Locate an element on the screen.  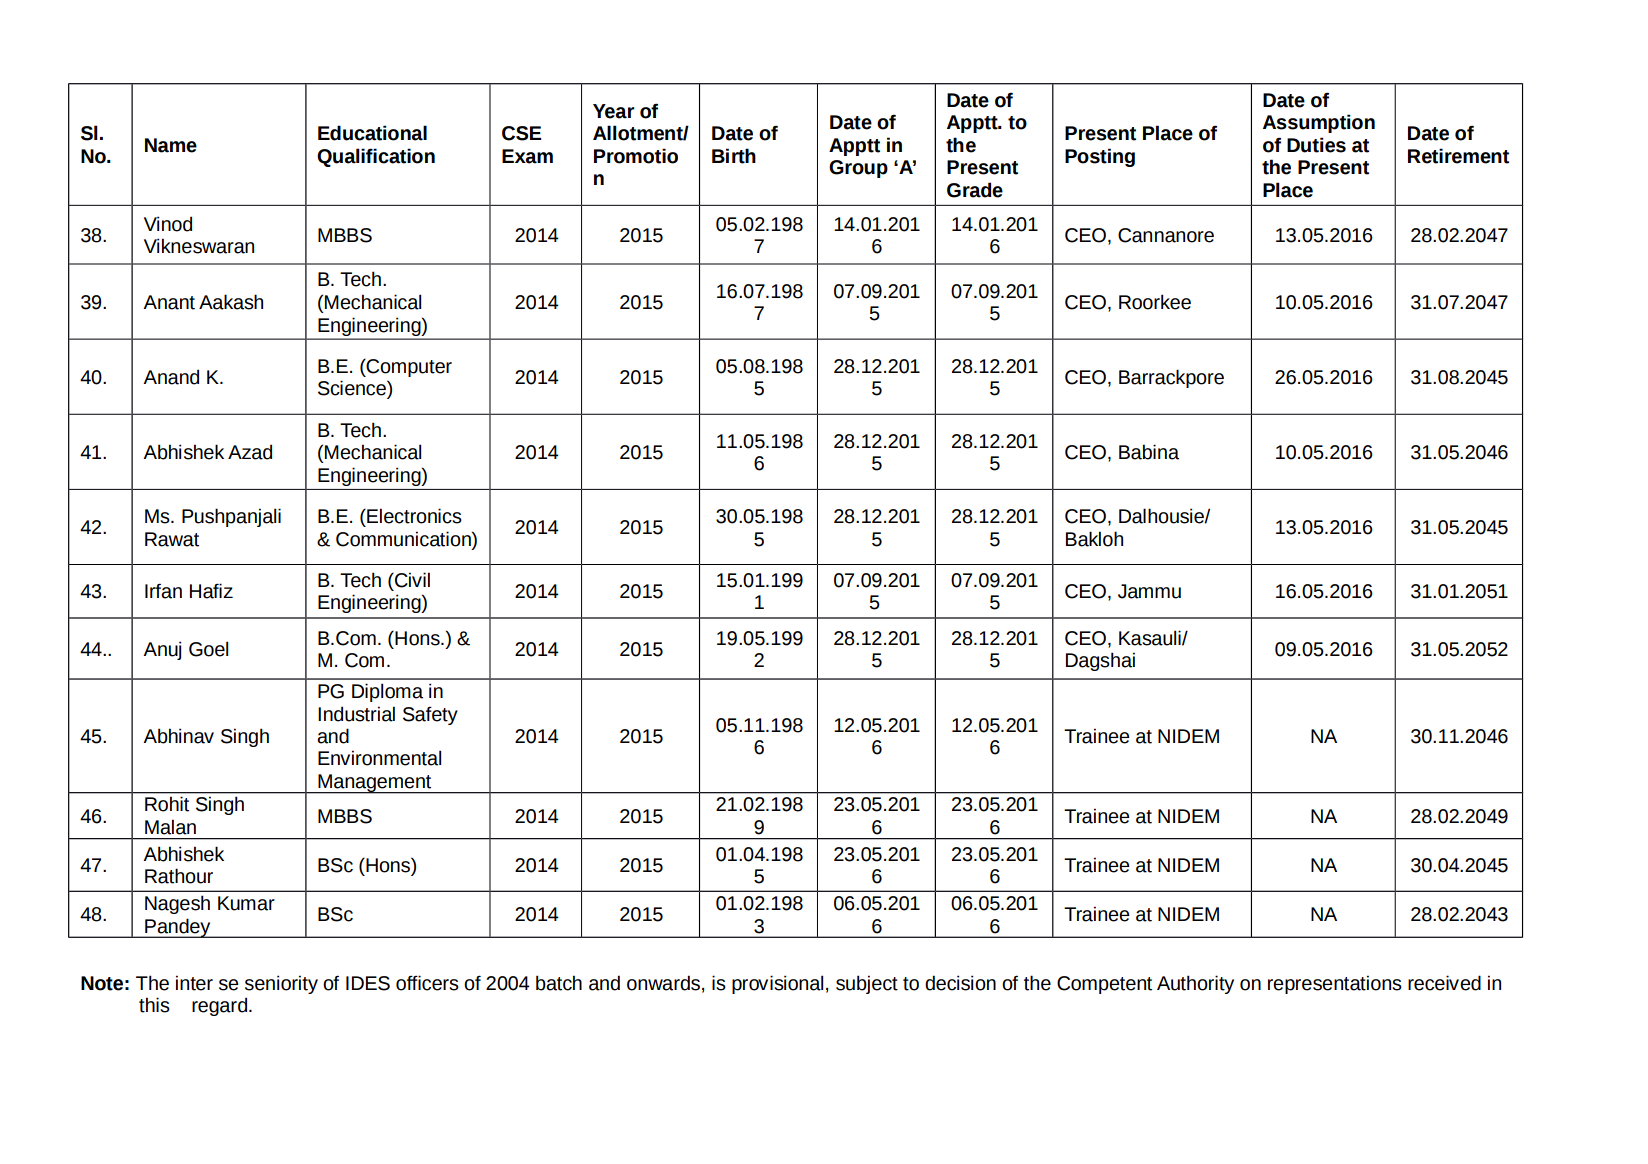
Industrial is located at coordinates (356, 714).
